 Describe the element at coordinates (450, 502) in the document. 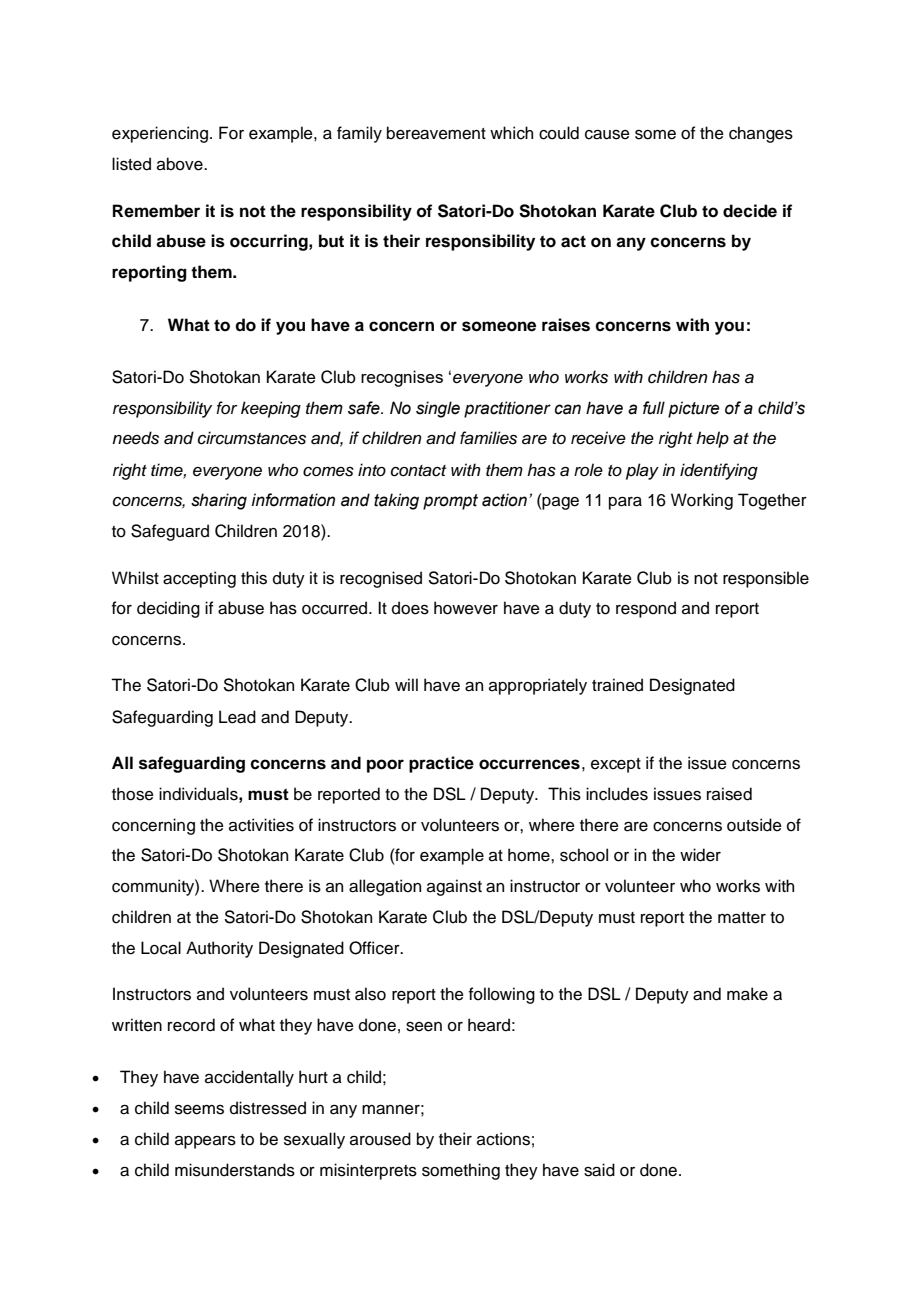

I see `prompt` at that location.
